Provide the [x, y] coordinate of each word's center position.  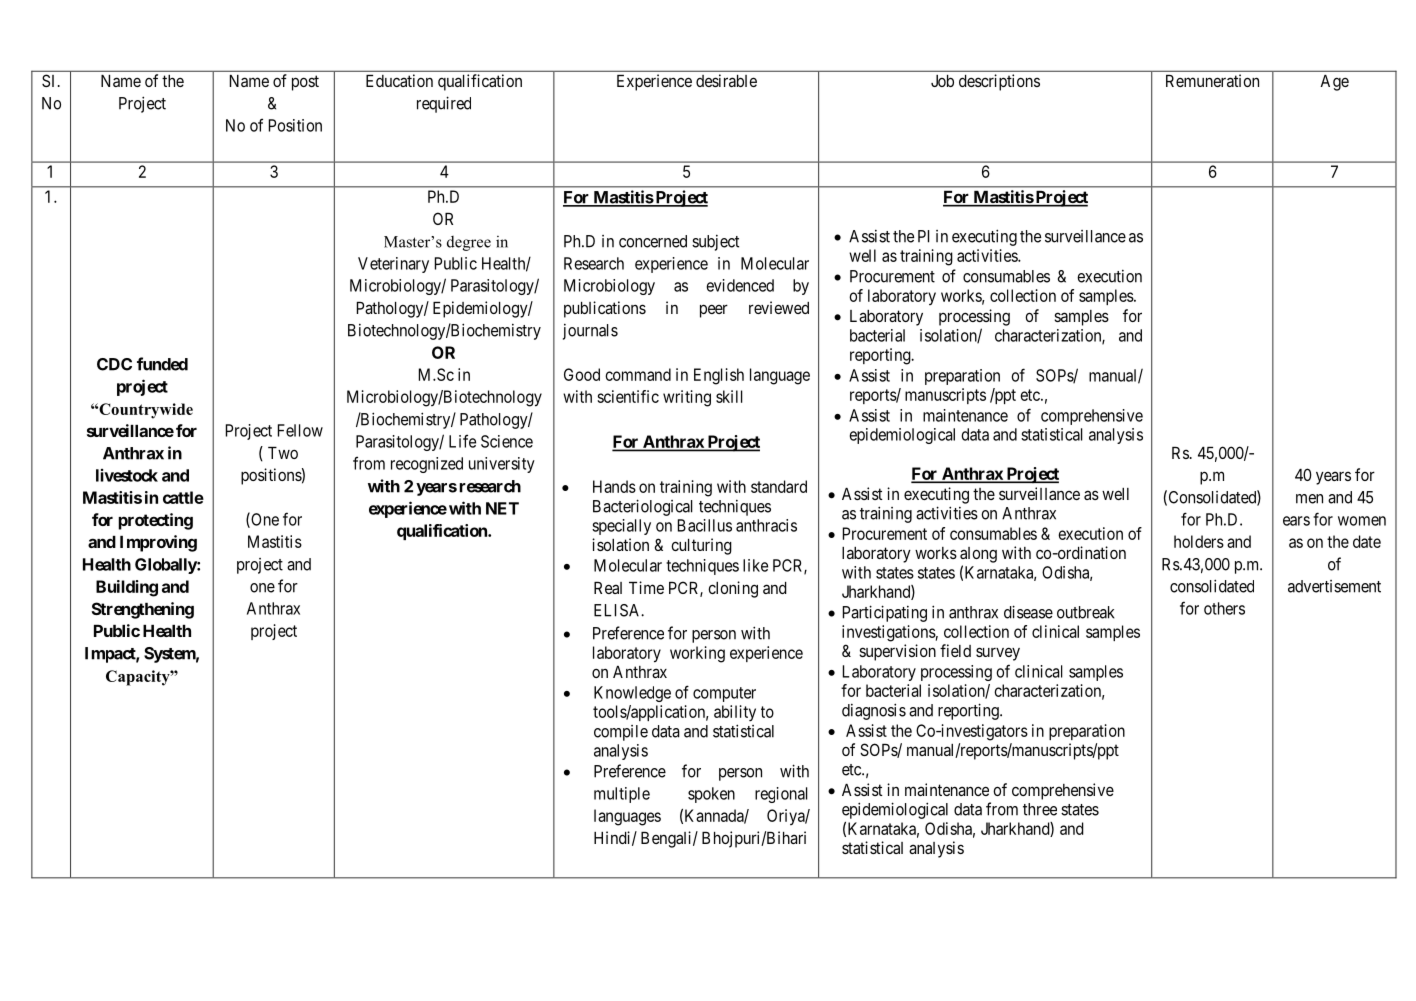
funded [162, 364]
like [755, 565]
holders [1199, 541]
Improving [158, 543]
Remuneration [1212, 80]
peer [714, 311]
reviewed [779, 307]
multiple [622, 795]
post [305, 83]
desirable [726, 80]
